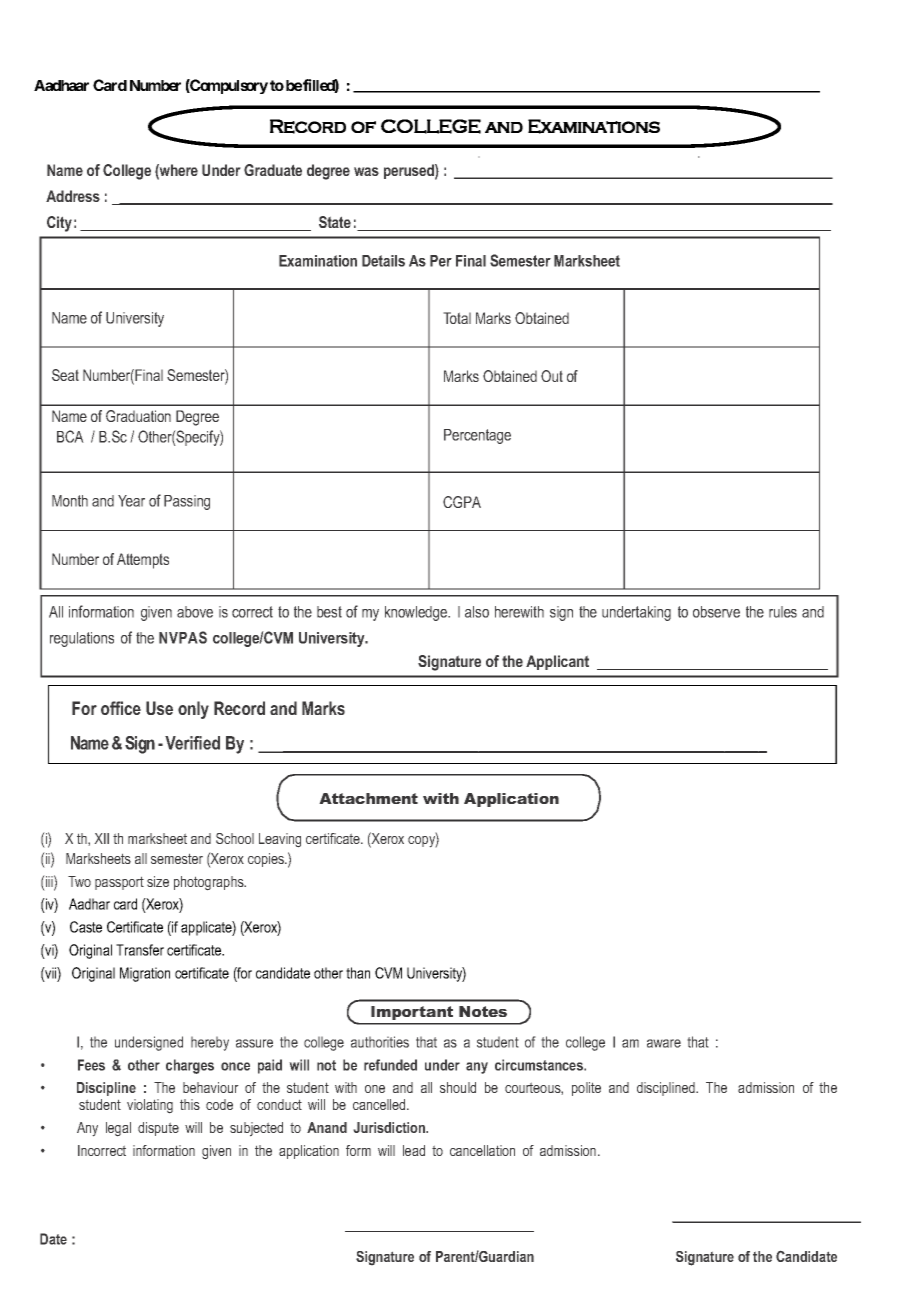 The height and width of the screenshot is (1307, 924). Describe the element at coordinates (138, 416) in the screenshot. I see `Graduation` at that location.
